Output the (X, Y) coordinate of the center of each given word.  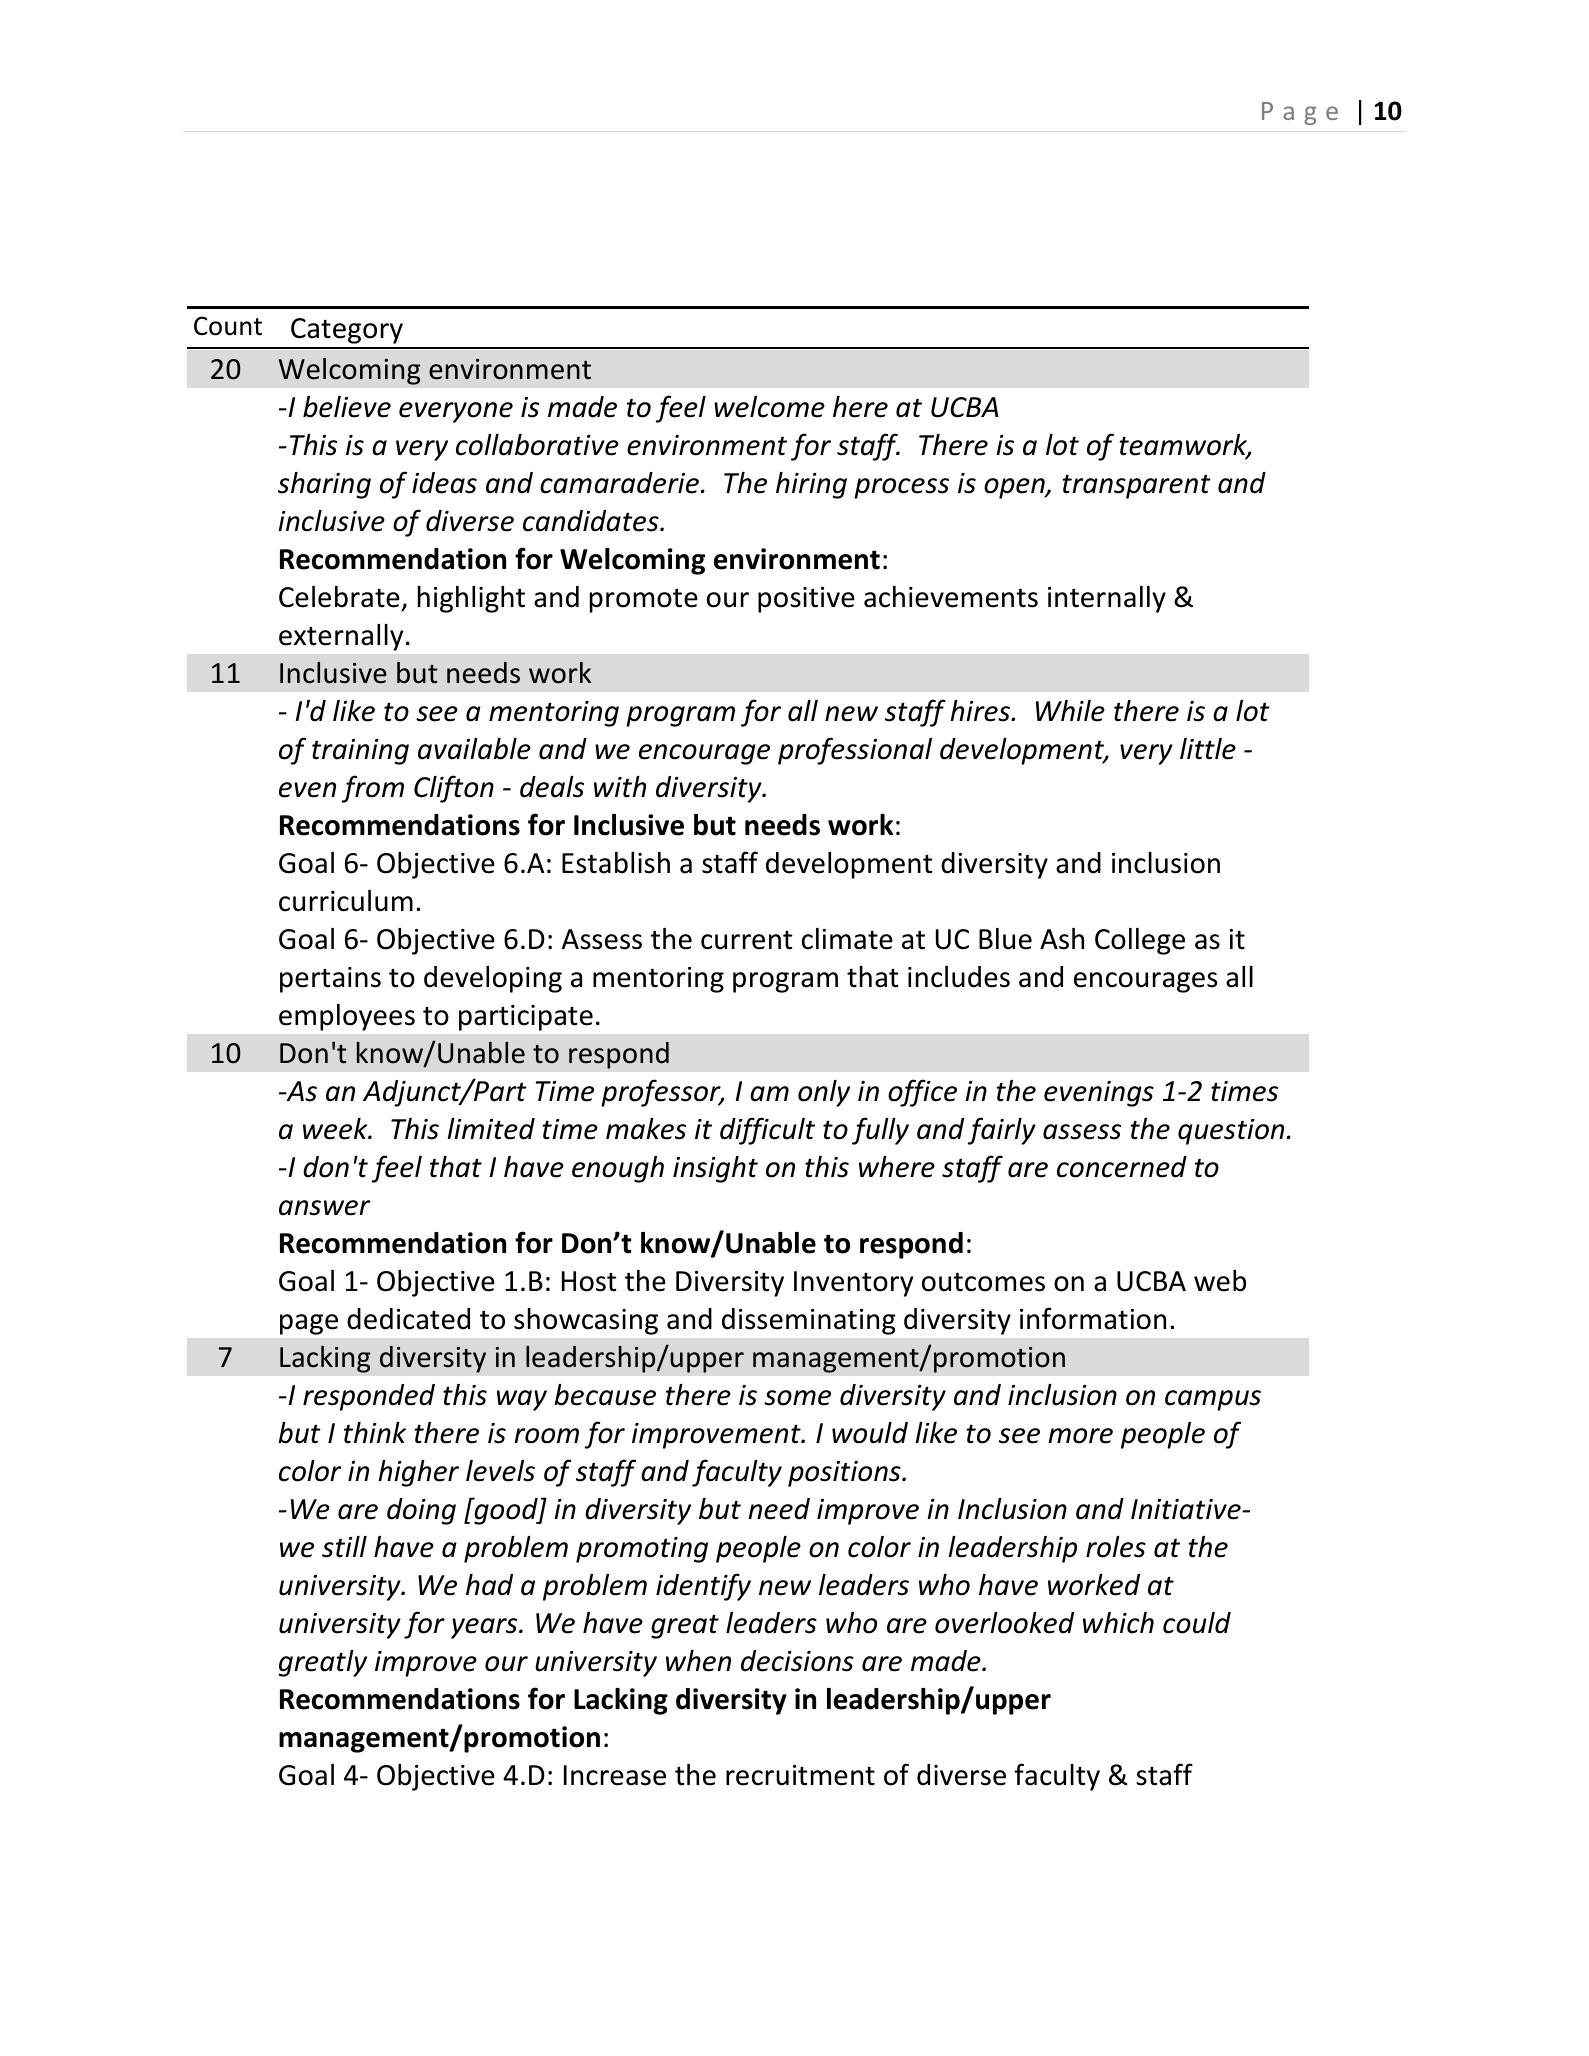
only (824, 1093)
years (485, 1628)
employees (347, 1017)
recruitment (800, 1775)
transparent (1137, 486)
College (1140, 941)
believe (347, 407)
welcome (769, 407)
